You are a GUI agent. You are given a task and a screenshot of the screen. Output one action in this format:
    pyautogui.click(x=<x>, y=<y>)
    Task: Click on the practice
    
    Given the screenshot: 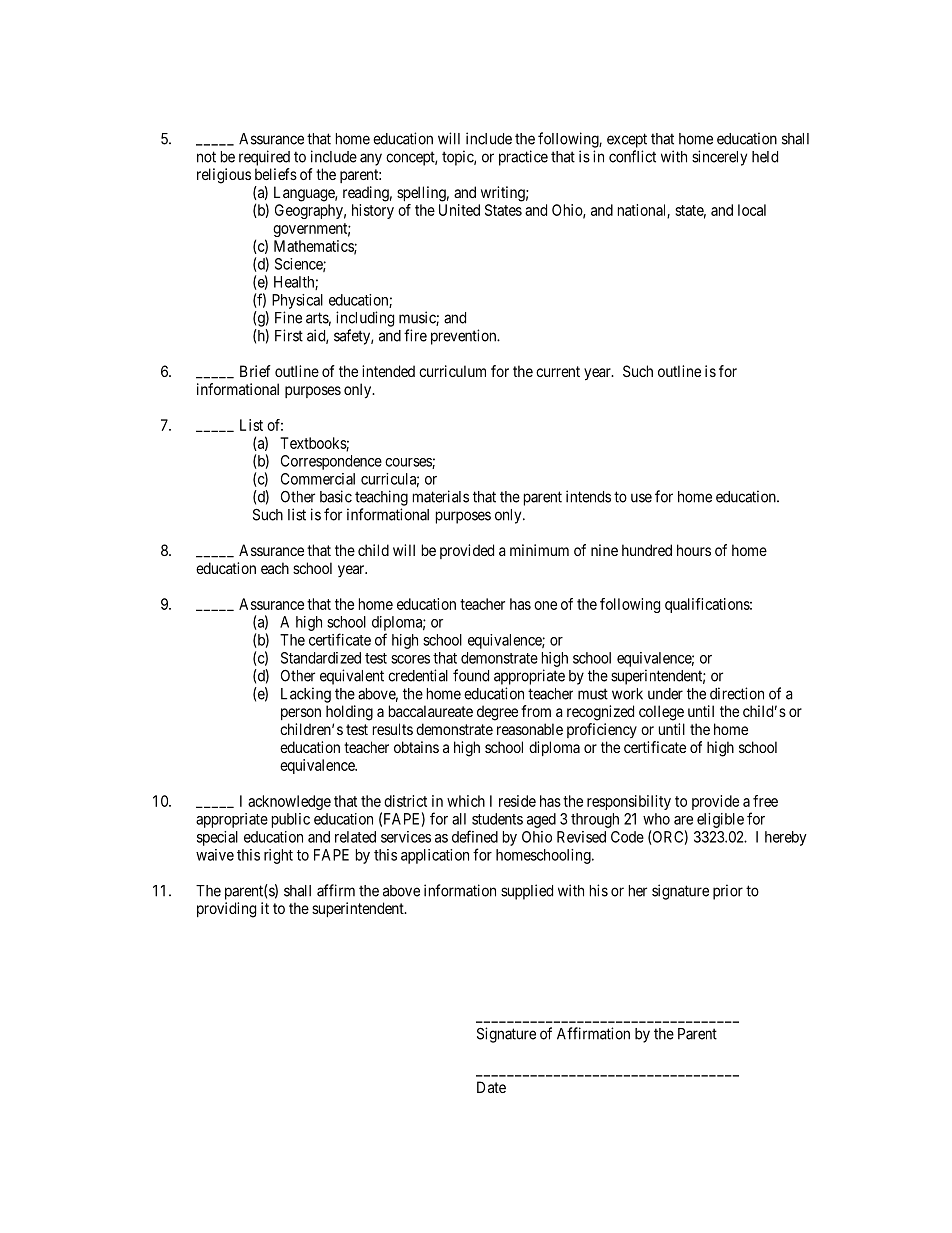 What is the action you would take?
    pyautogui.click(x=523, y=158)
